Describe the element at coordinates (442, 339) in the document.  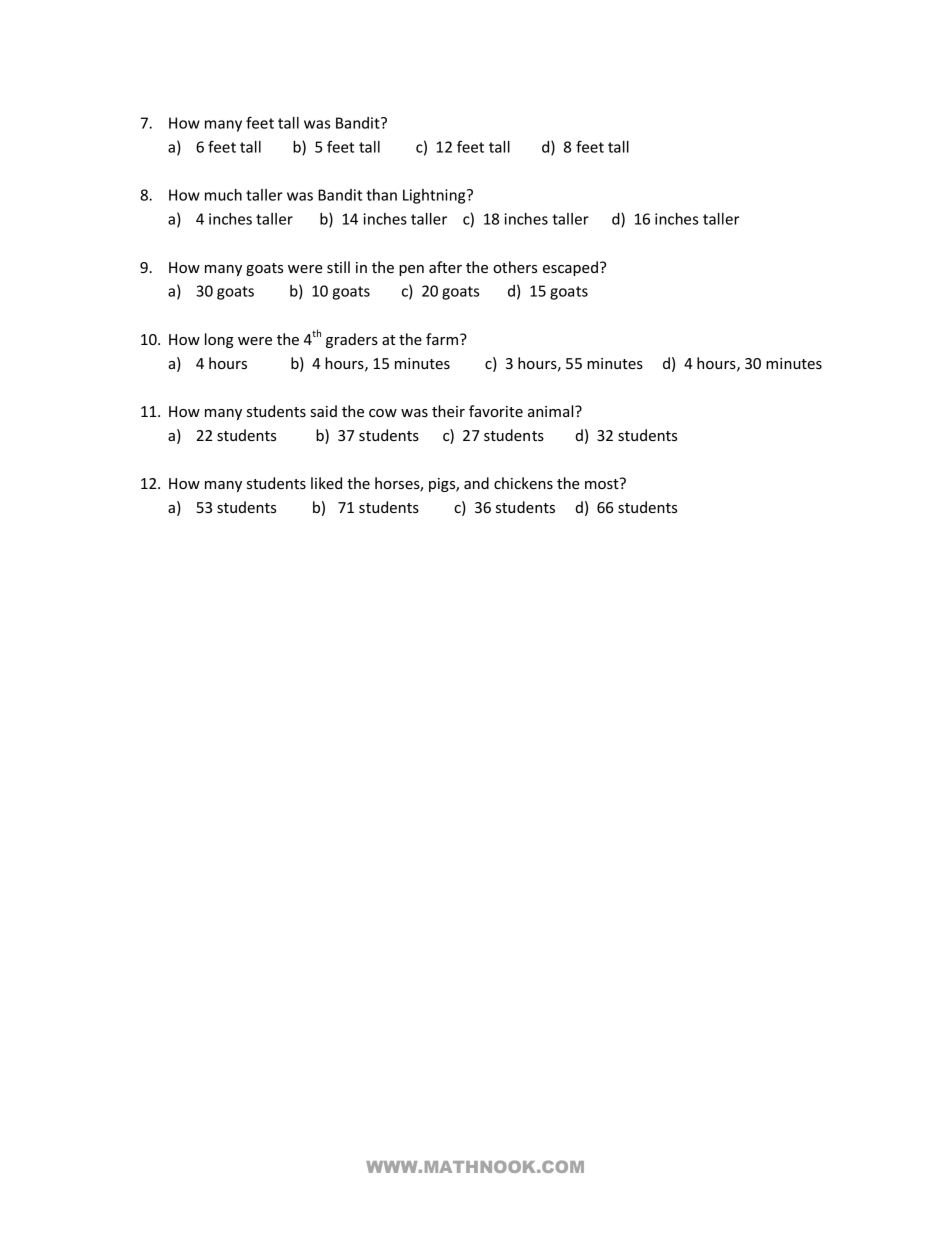
I see `farm` at that location.
